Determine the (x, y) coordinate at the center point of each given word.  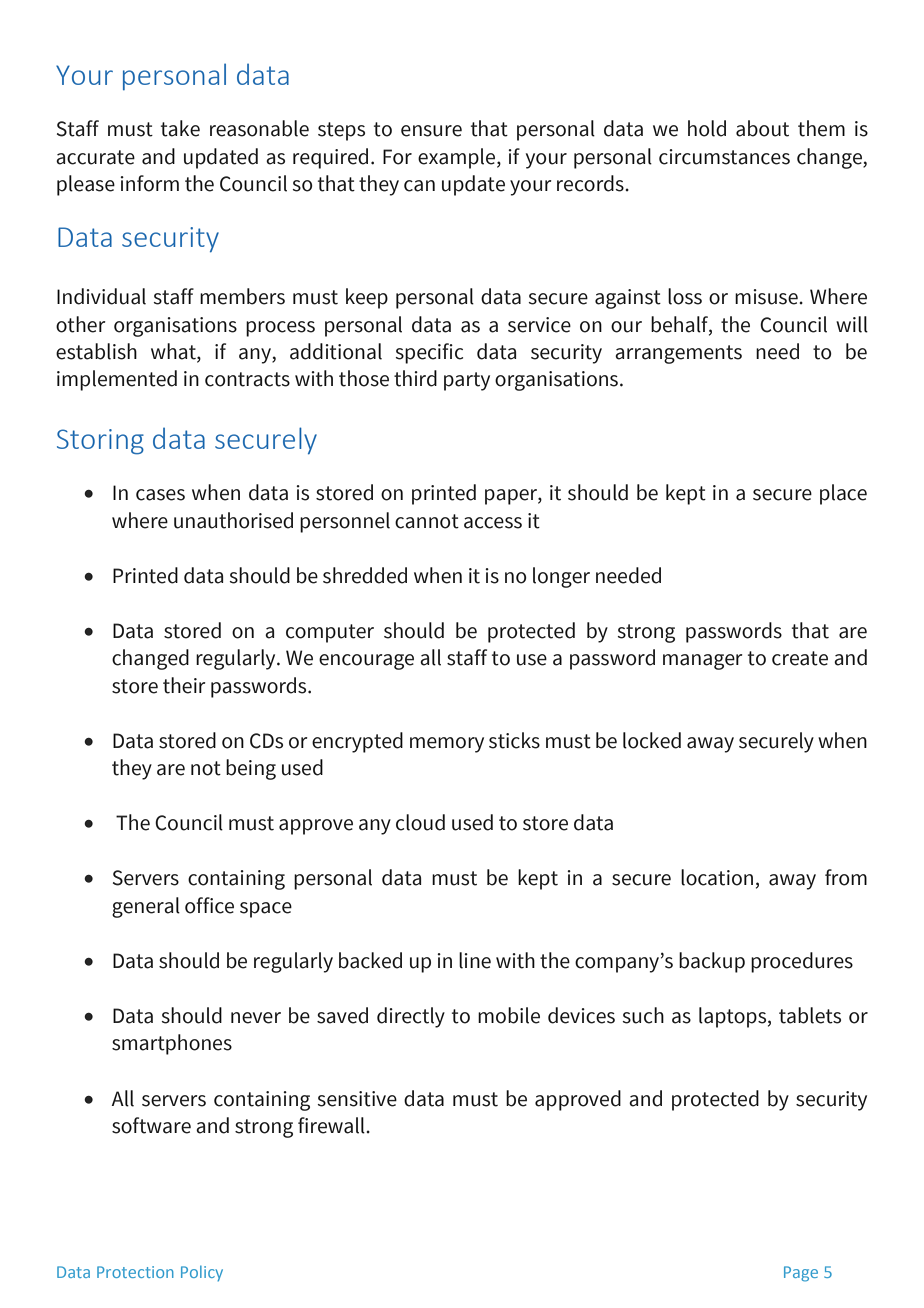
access (493, 523)
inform (149, 183)
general (146, 907)
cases (160, 495)
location (717, 877)
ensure (431, 131)
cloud (420, 822)
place (843, 494)
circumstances (724, 157)
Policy (202, 1273)
